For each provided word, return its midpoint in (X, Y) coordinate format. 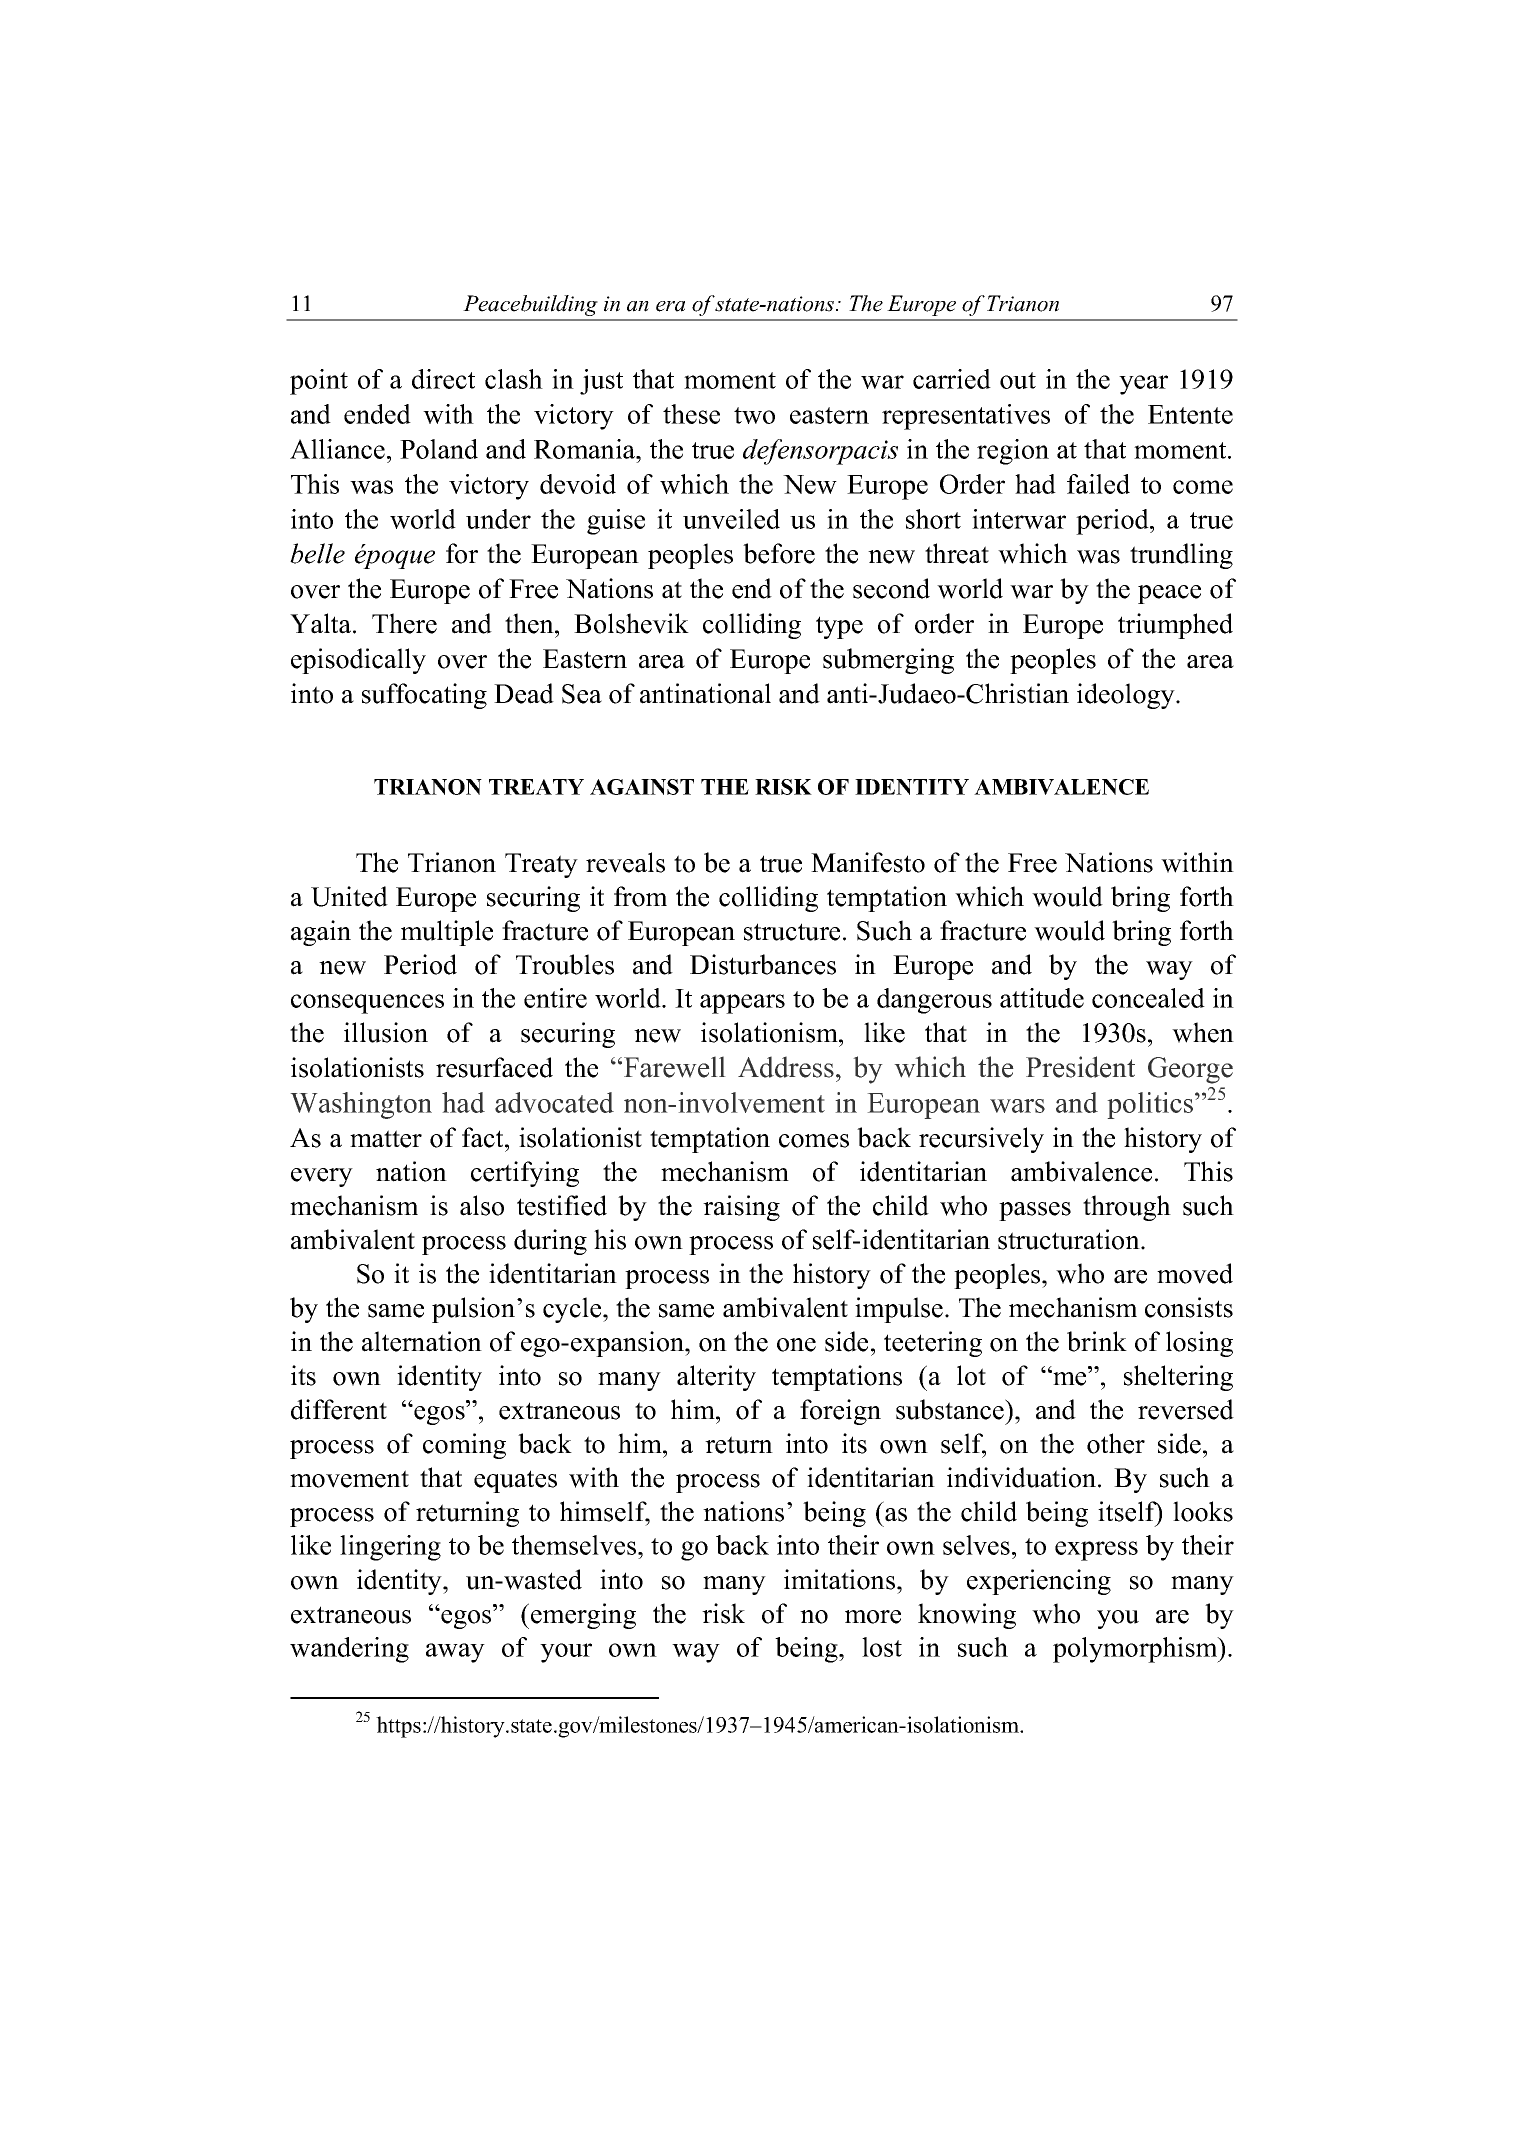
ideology (1127, 696)
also (482, 1205)
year (1143, 385)
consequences (367, 1004)
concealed (1148, 998)
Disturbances (763, 964)
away (455, 1653)
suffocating (424, 696)
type (839, 627)
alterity (716, 1378)
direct (443, 379)
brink (1097, 1341)
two (754, 415)
